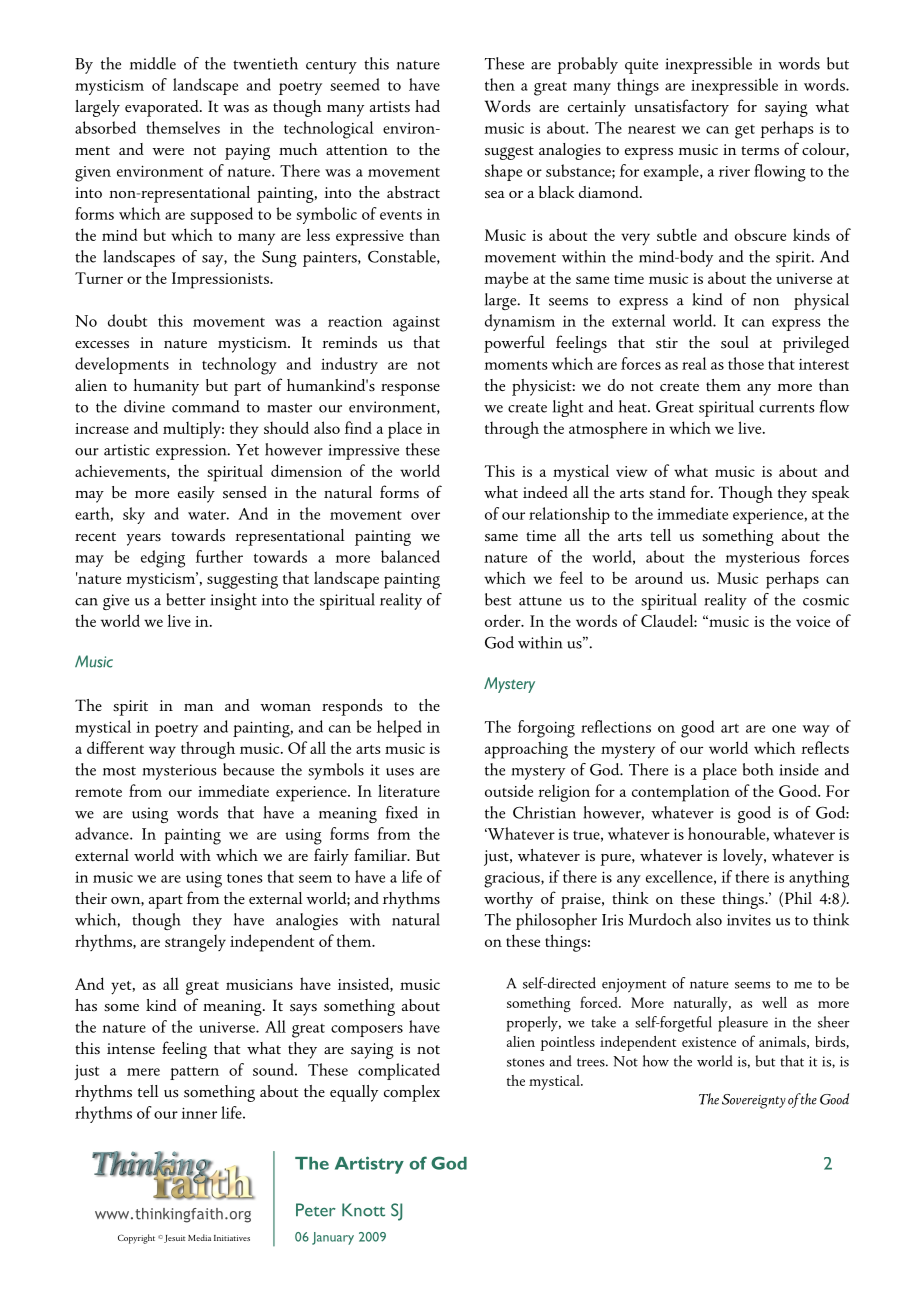  Describe the element at coordinates (659, 577) in the screenshot. I see `around` at that location.
